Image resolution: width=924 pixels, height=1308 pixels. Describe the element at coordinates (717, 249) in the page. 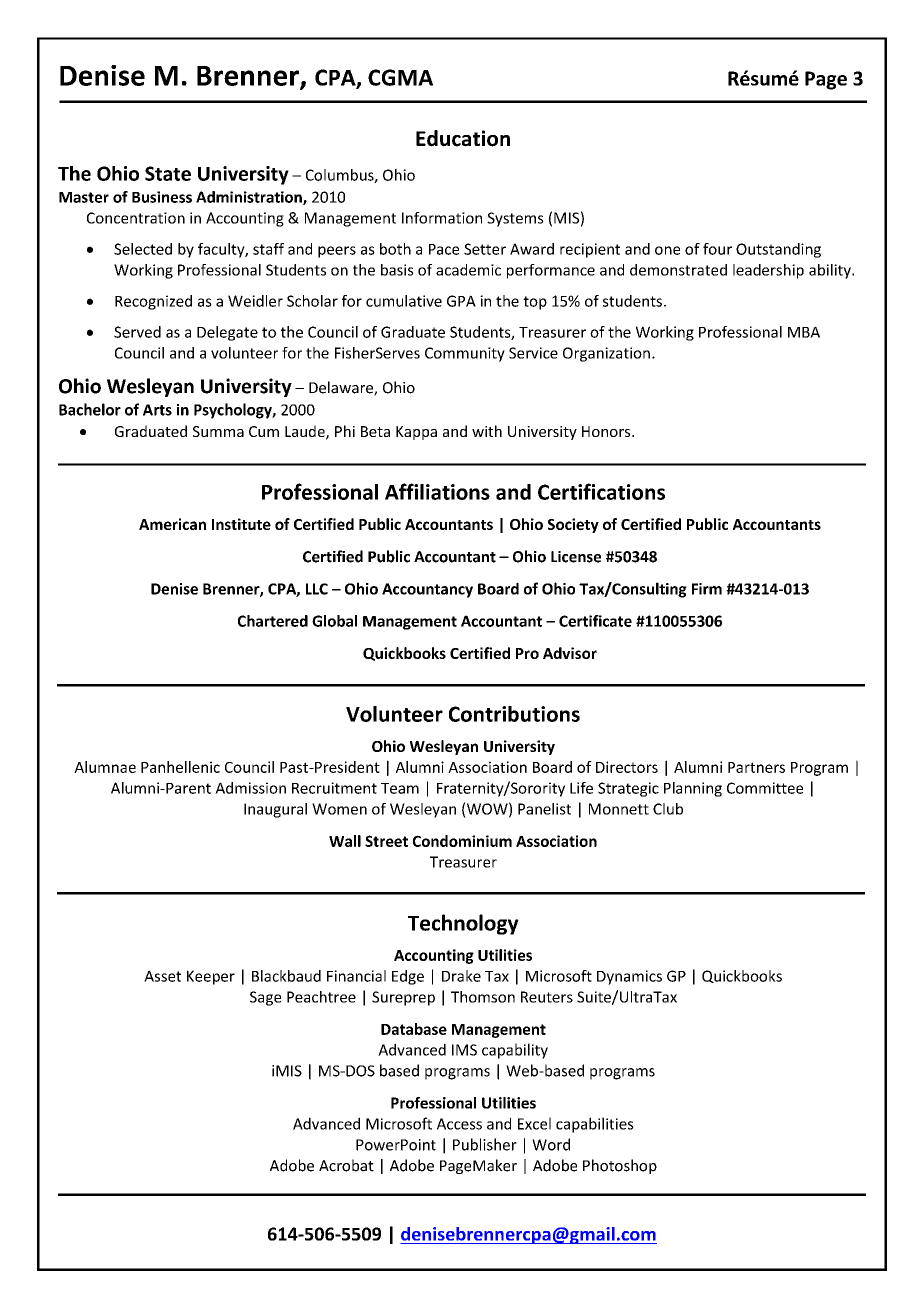

I see `four` at that location.
